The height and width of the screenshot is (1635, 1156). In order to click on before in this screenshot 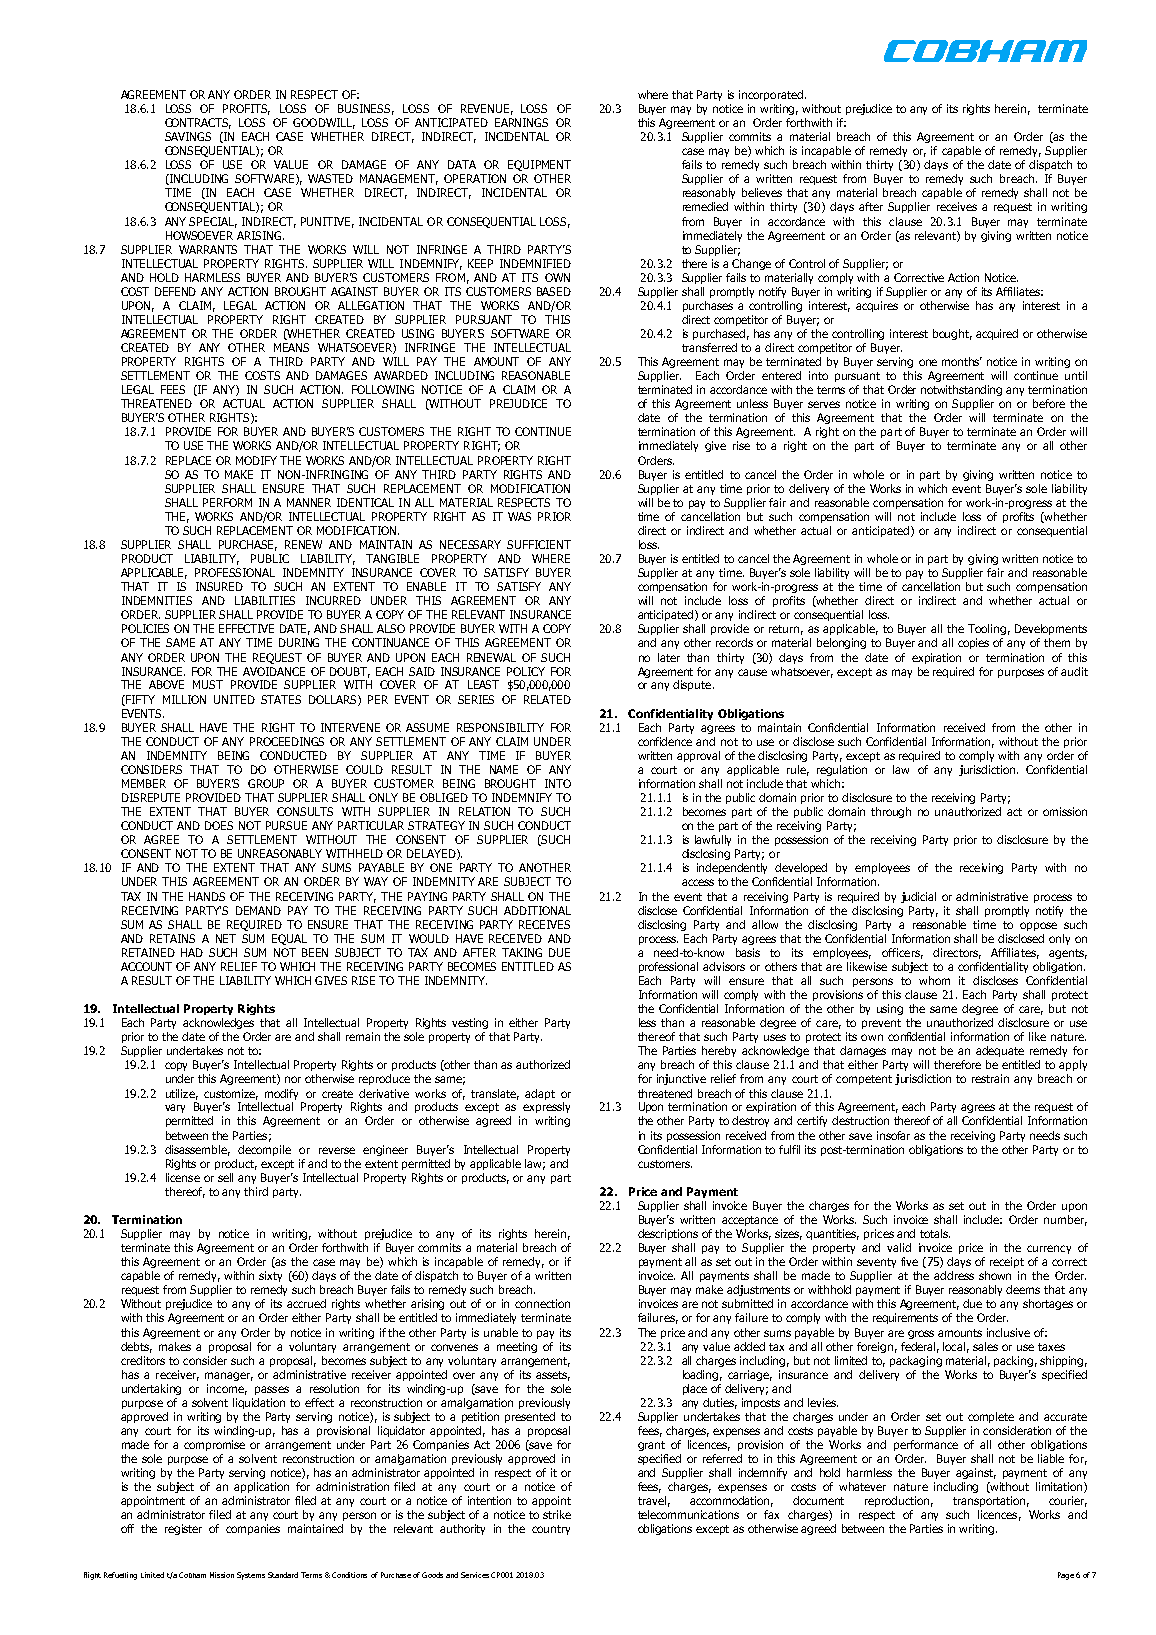, I will do `click(1049, 403)`.
